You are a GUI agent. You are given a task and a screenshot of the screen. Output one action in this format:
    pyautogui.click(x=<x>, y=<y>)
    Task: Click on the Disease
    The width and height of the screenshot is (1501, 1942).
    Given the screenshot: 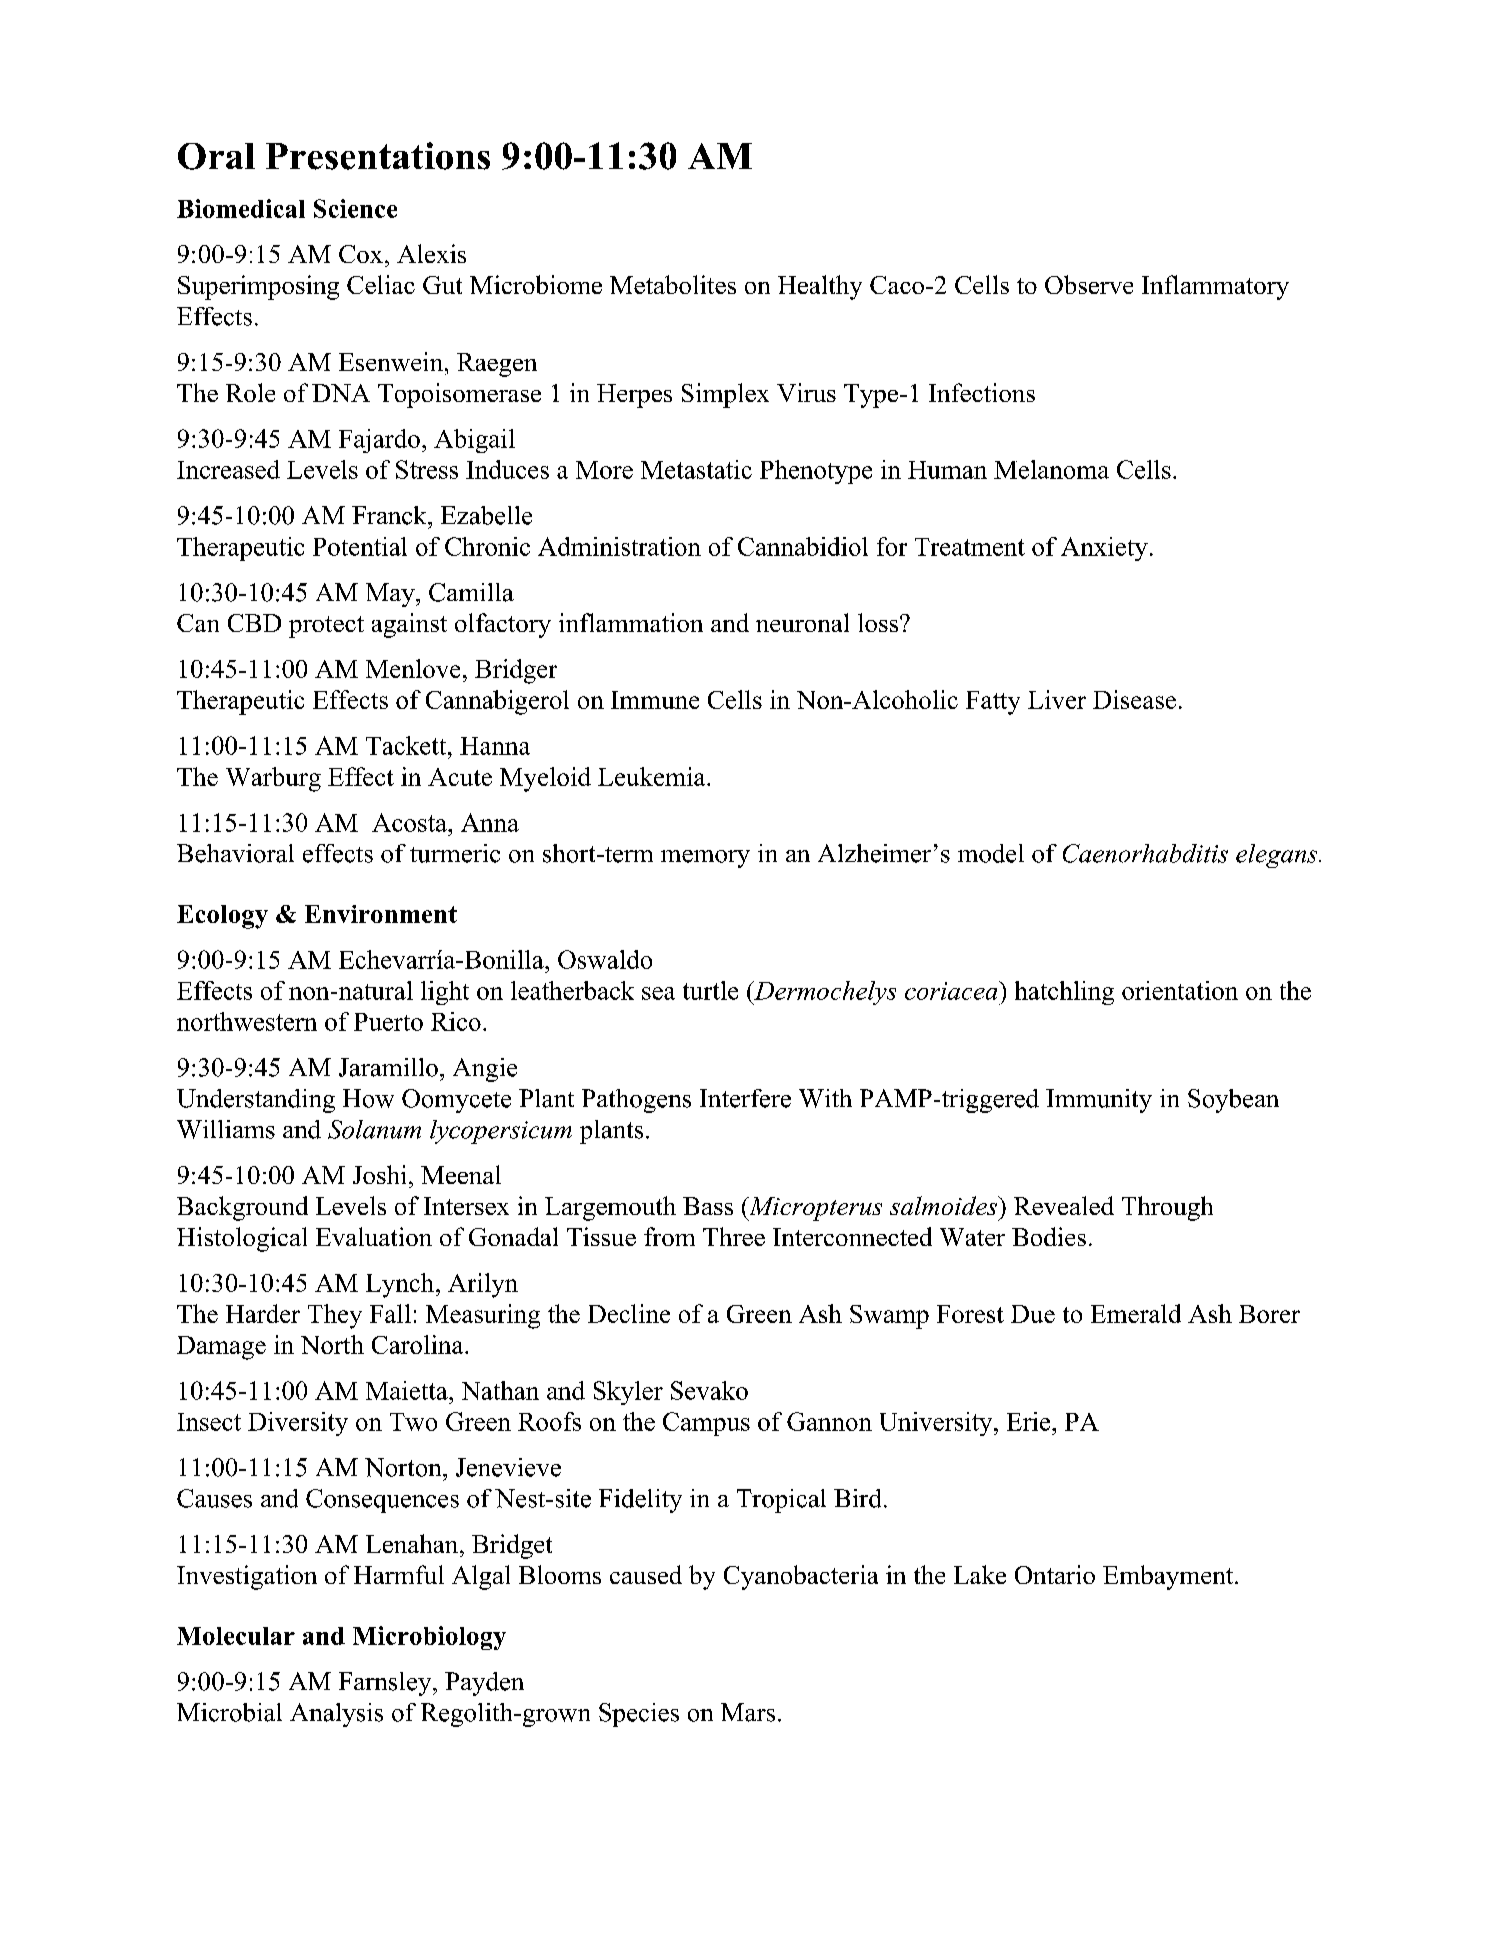 What is the action you would take?
    pyautogui.click(x=1134, y=699)
